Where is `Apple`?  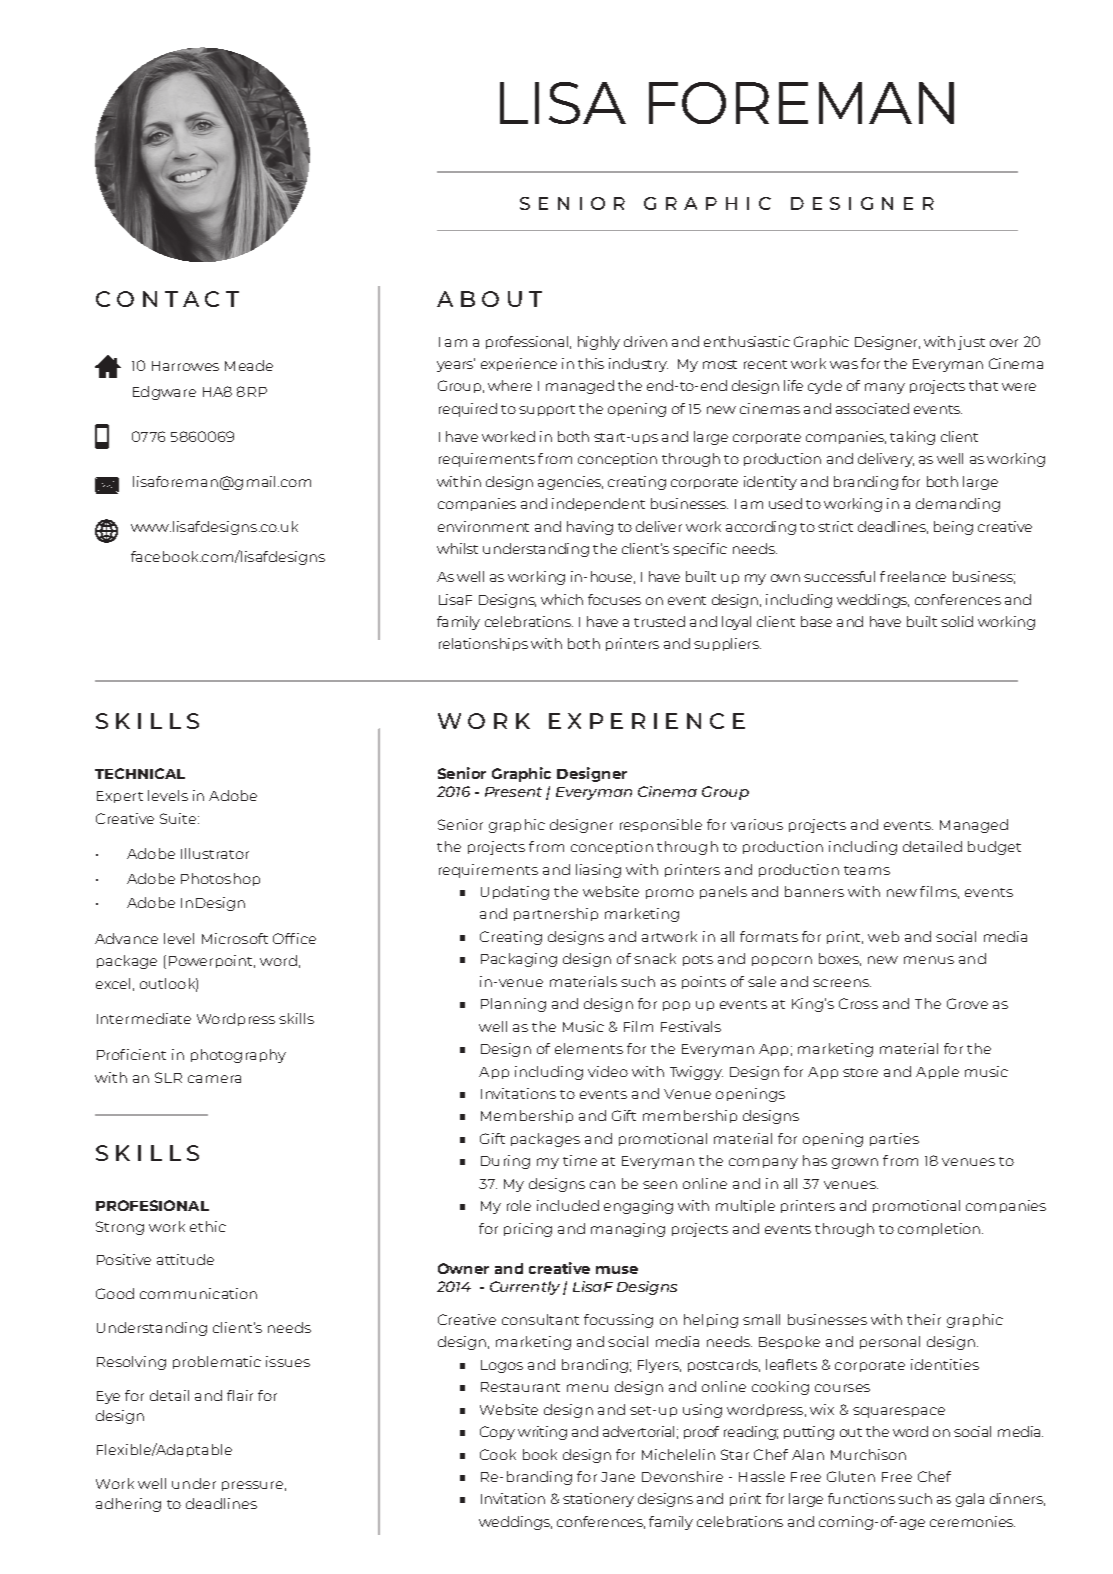
Apple is located at coordinates (937, 1072).
